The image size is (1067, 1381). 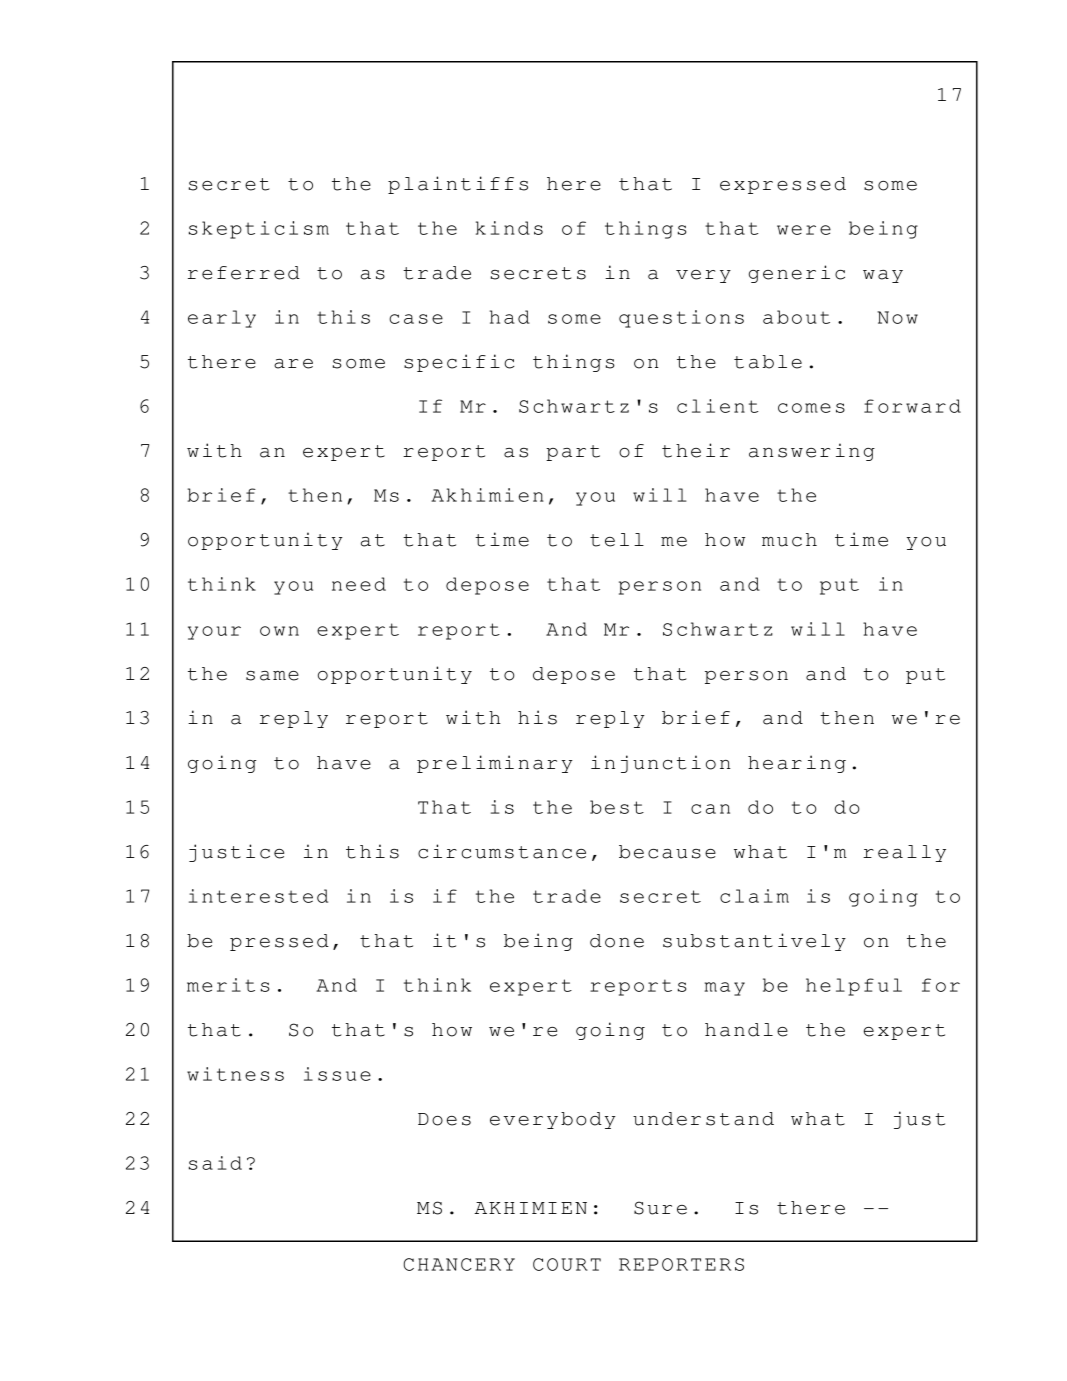 I want to click on done, so click(x=617, y=941).
